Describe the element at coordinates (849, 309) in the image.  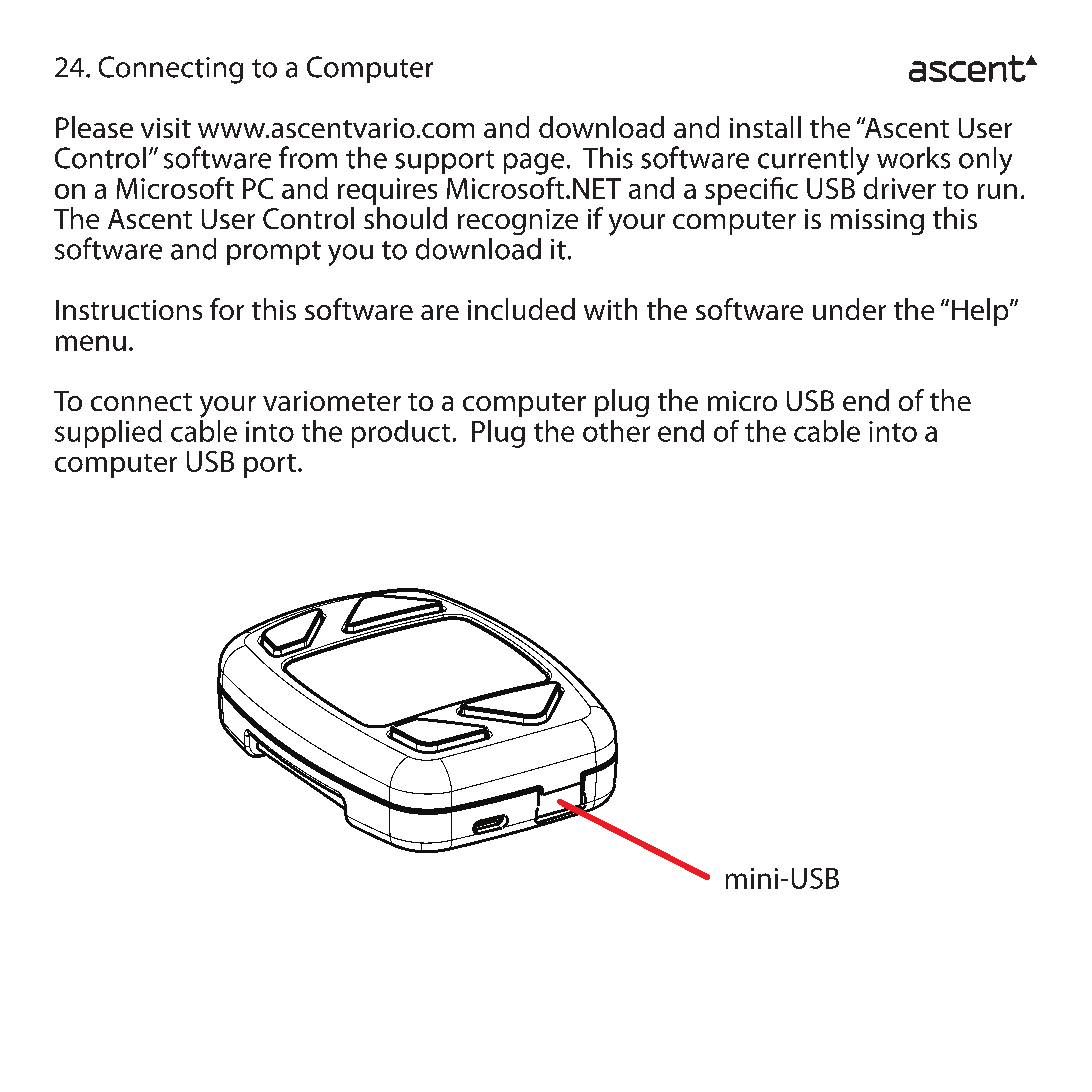
I see `under` at that location.
